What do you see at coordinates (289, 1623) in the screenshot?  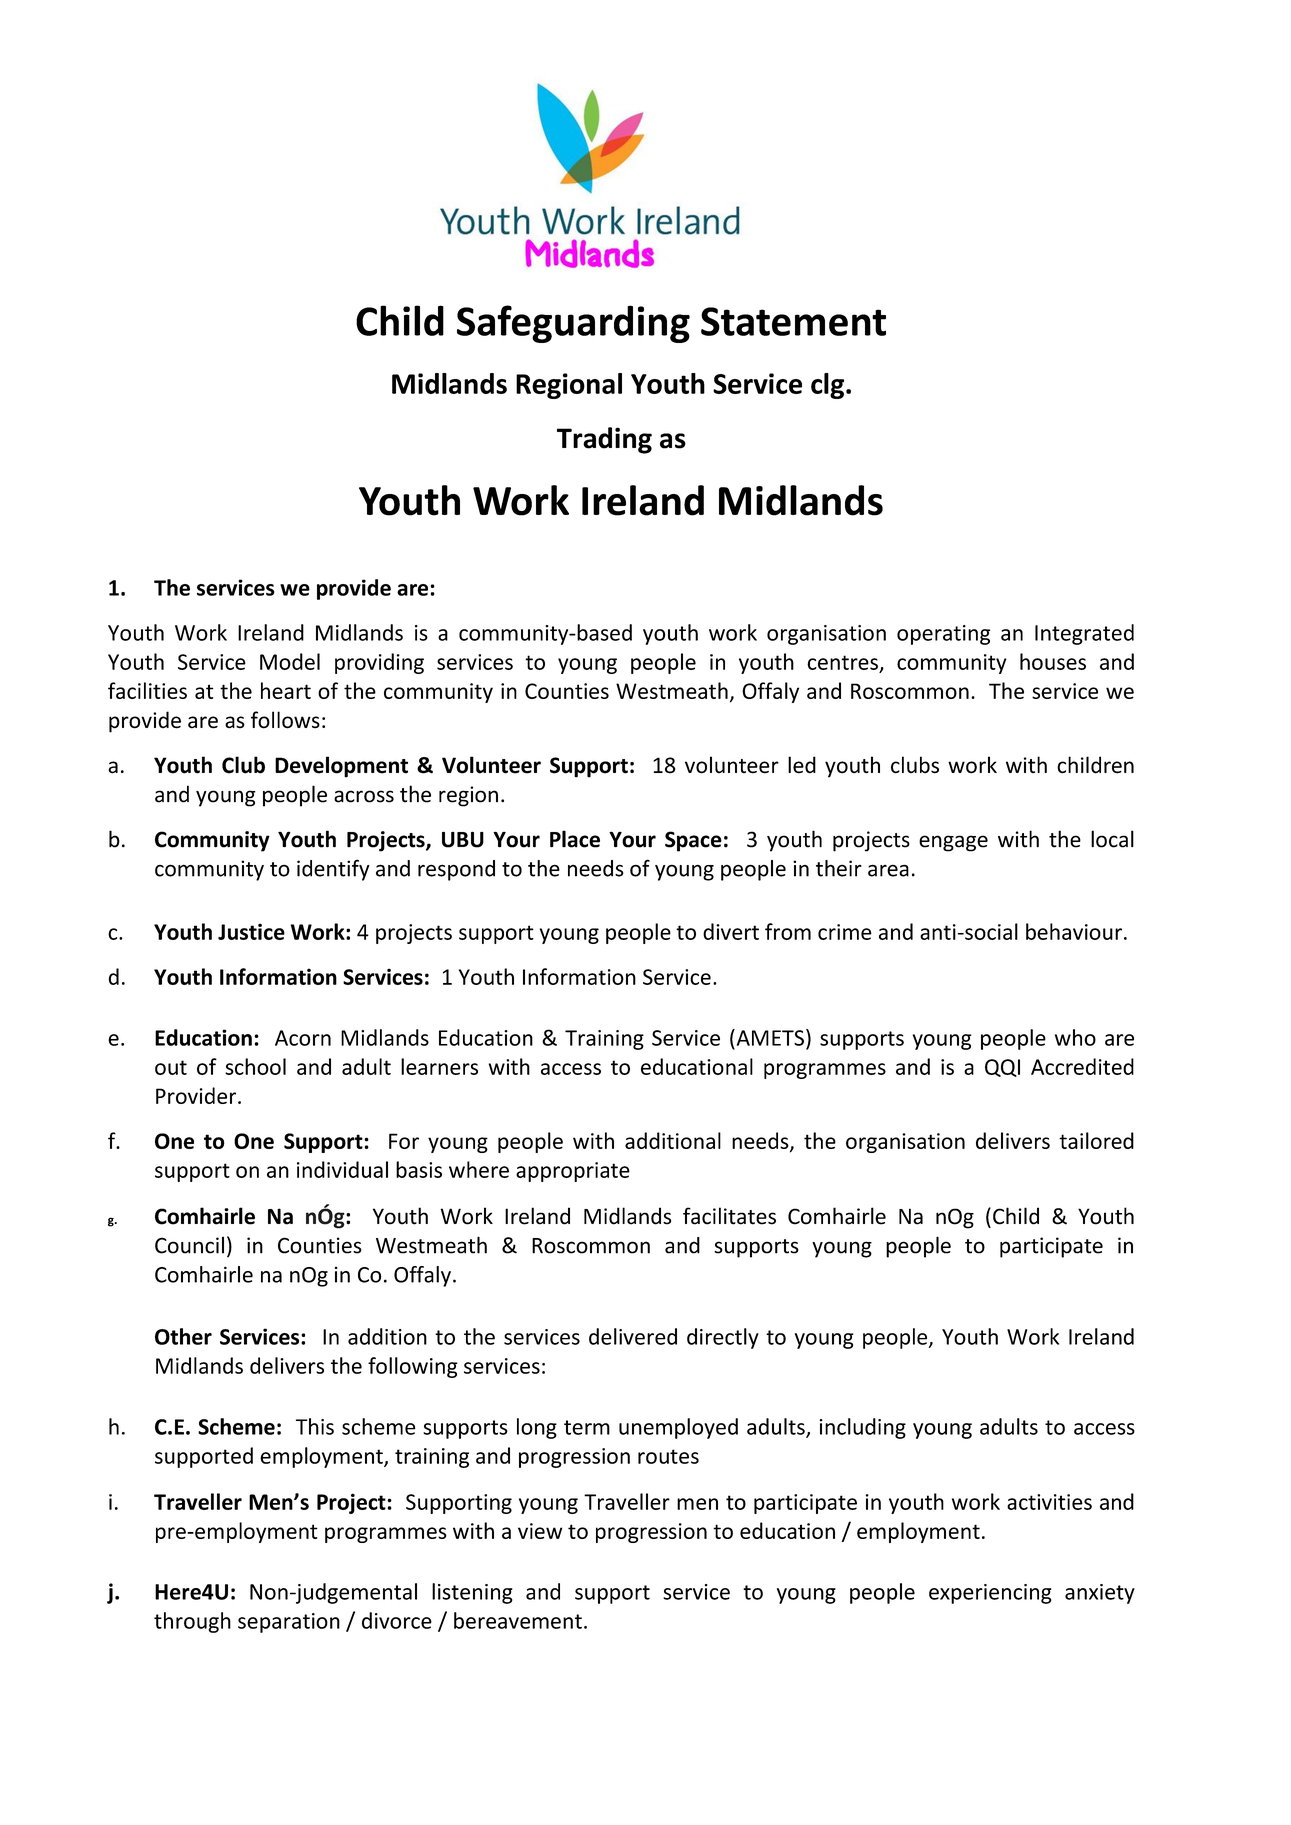 I see `separation` at bounding box center [289, 1623].
